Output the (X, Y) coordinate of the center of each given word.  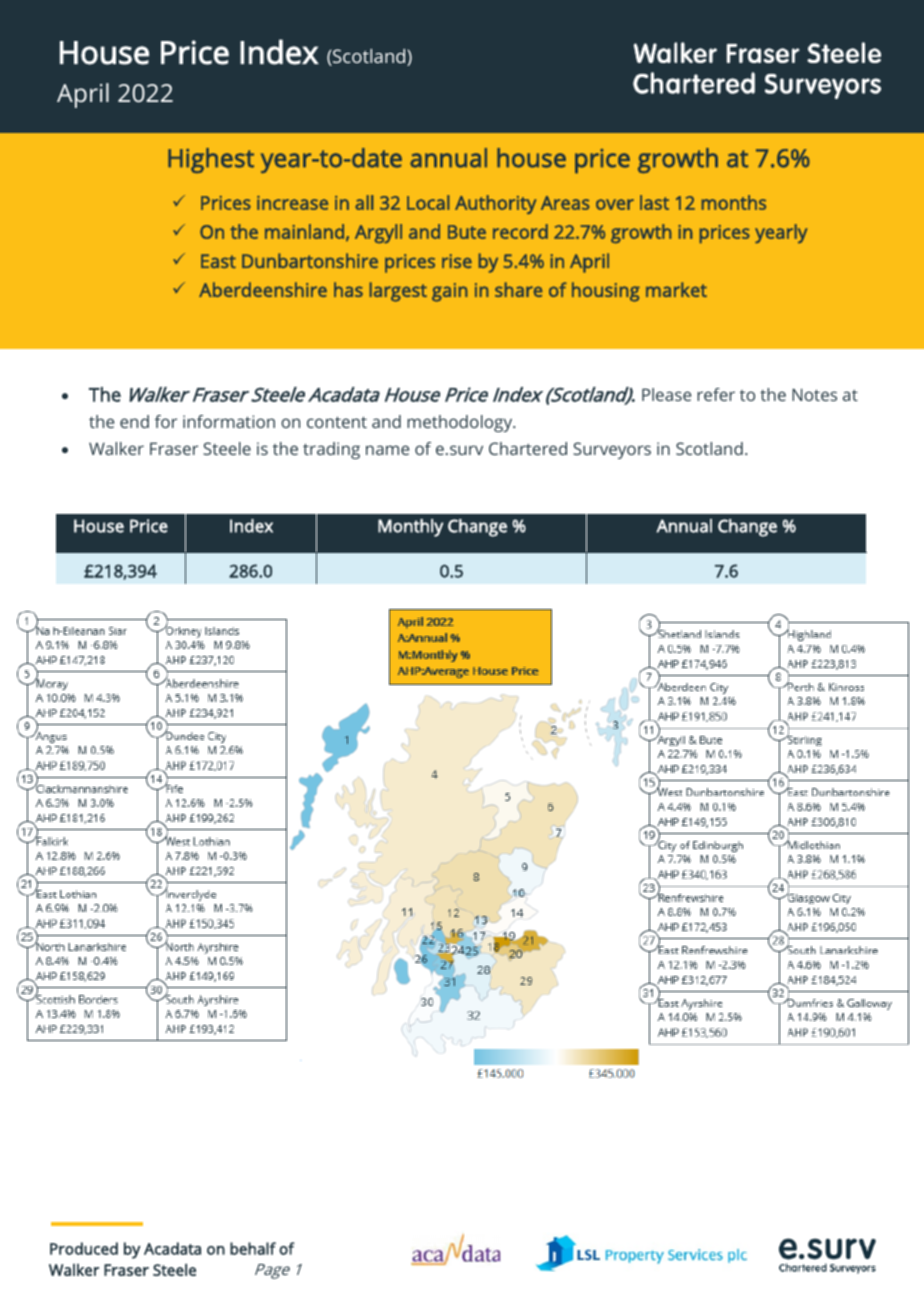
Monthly (410, 528)
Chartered (528, 448)
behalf (253, 1248)
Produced (84, 1248)
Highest (211, 160)
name (387, 450)
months (734, 202)
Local (428, 202)
